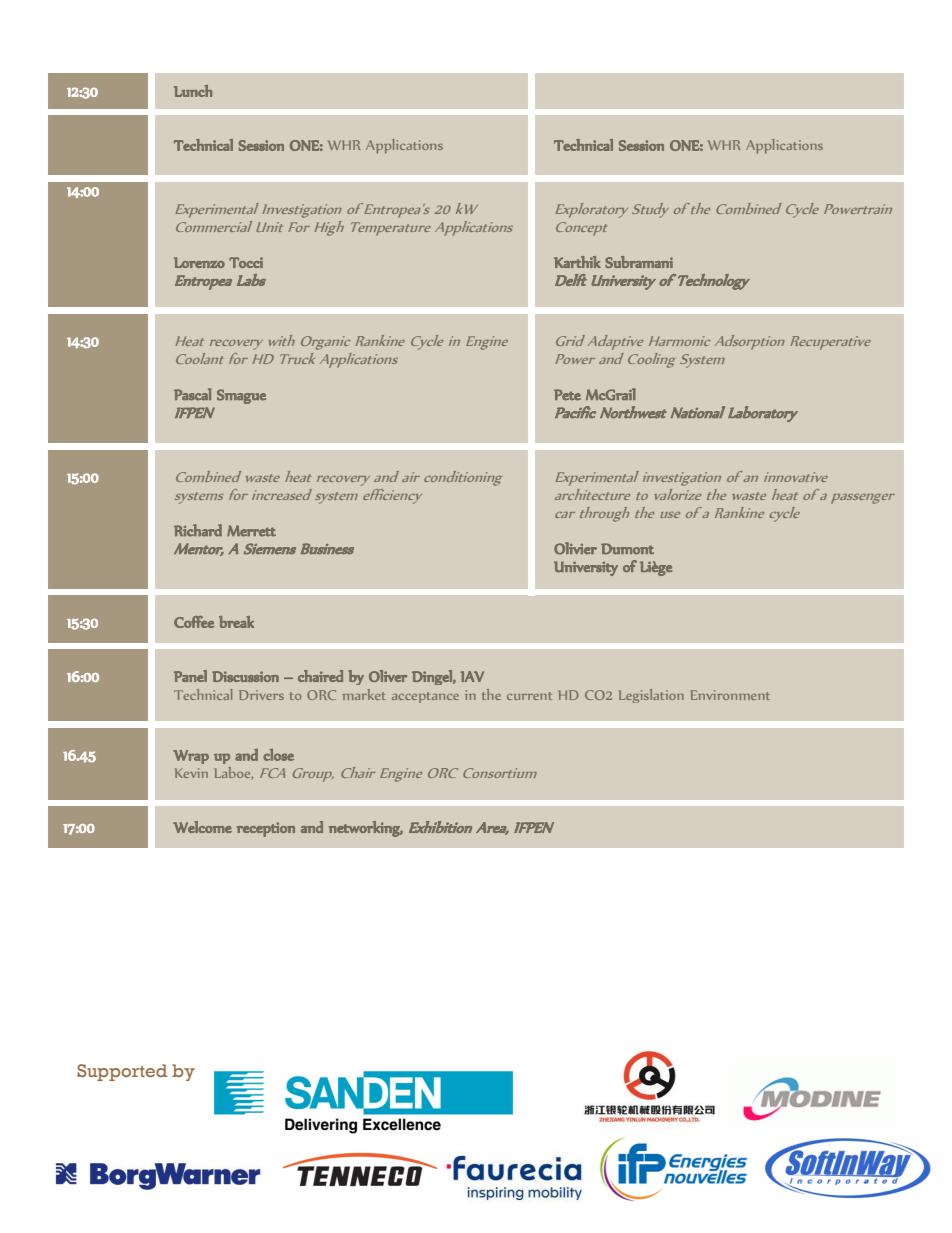  Describe the element at coordinates (651, 696) in the screenshot. I see `Legislation` at that location.
